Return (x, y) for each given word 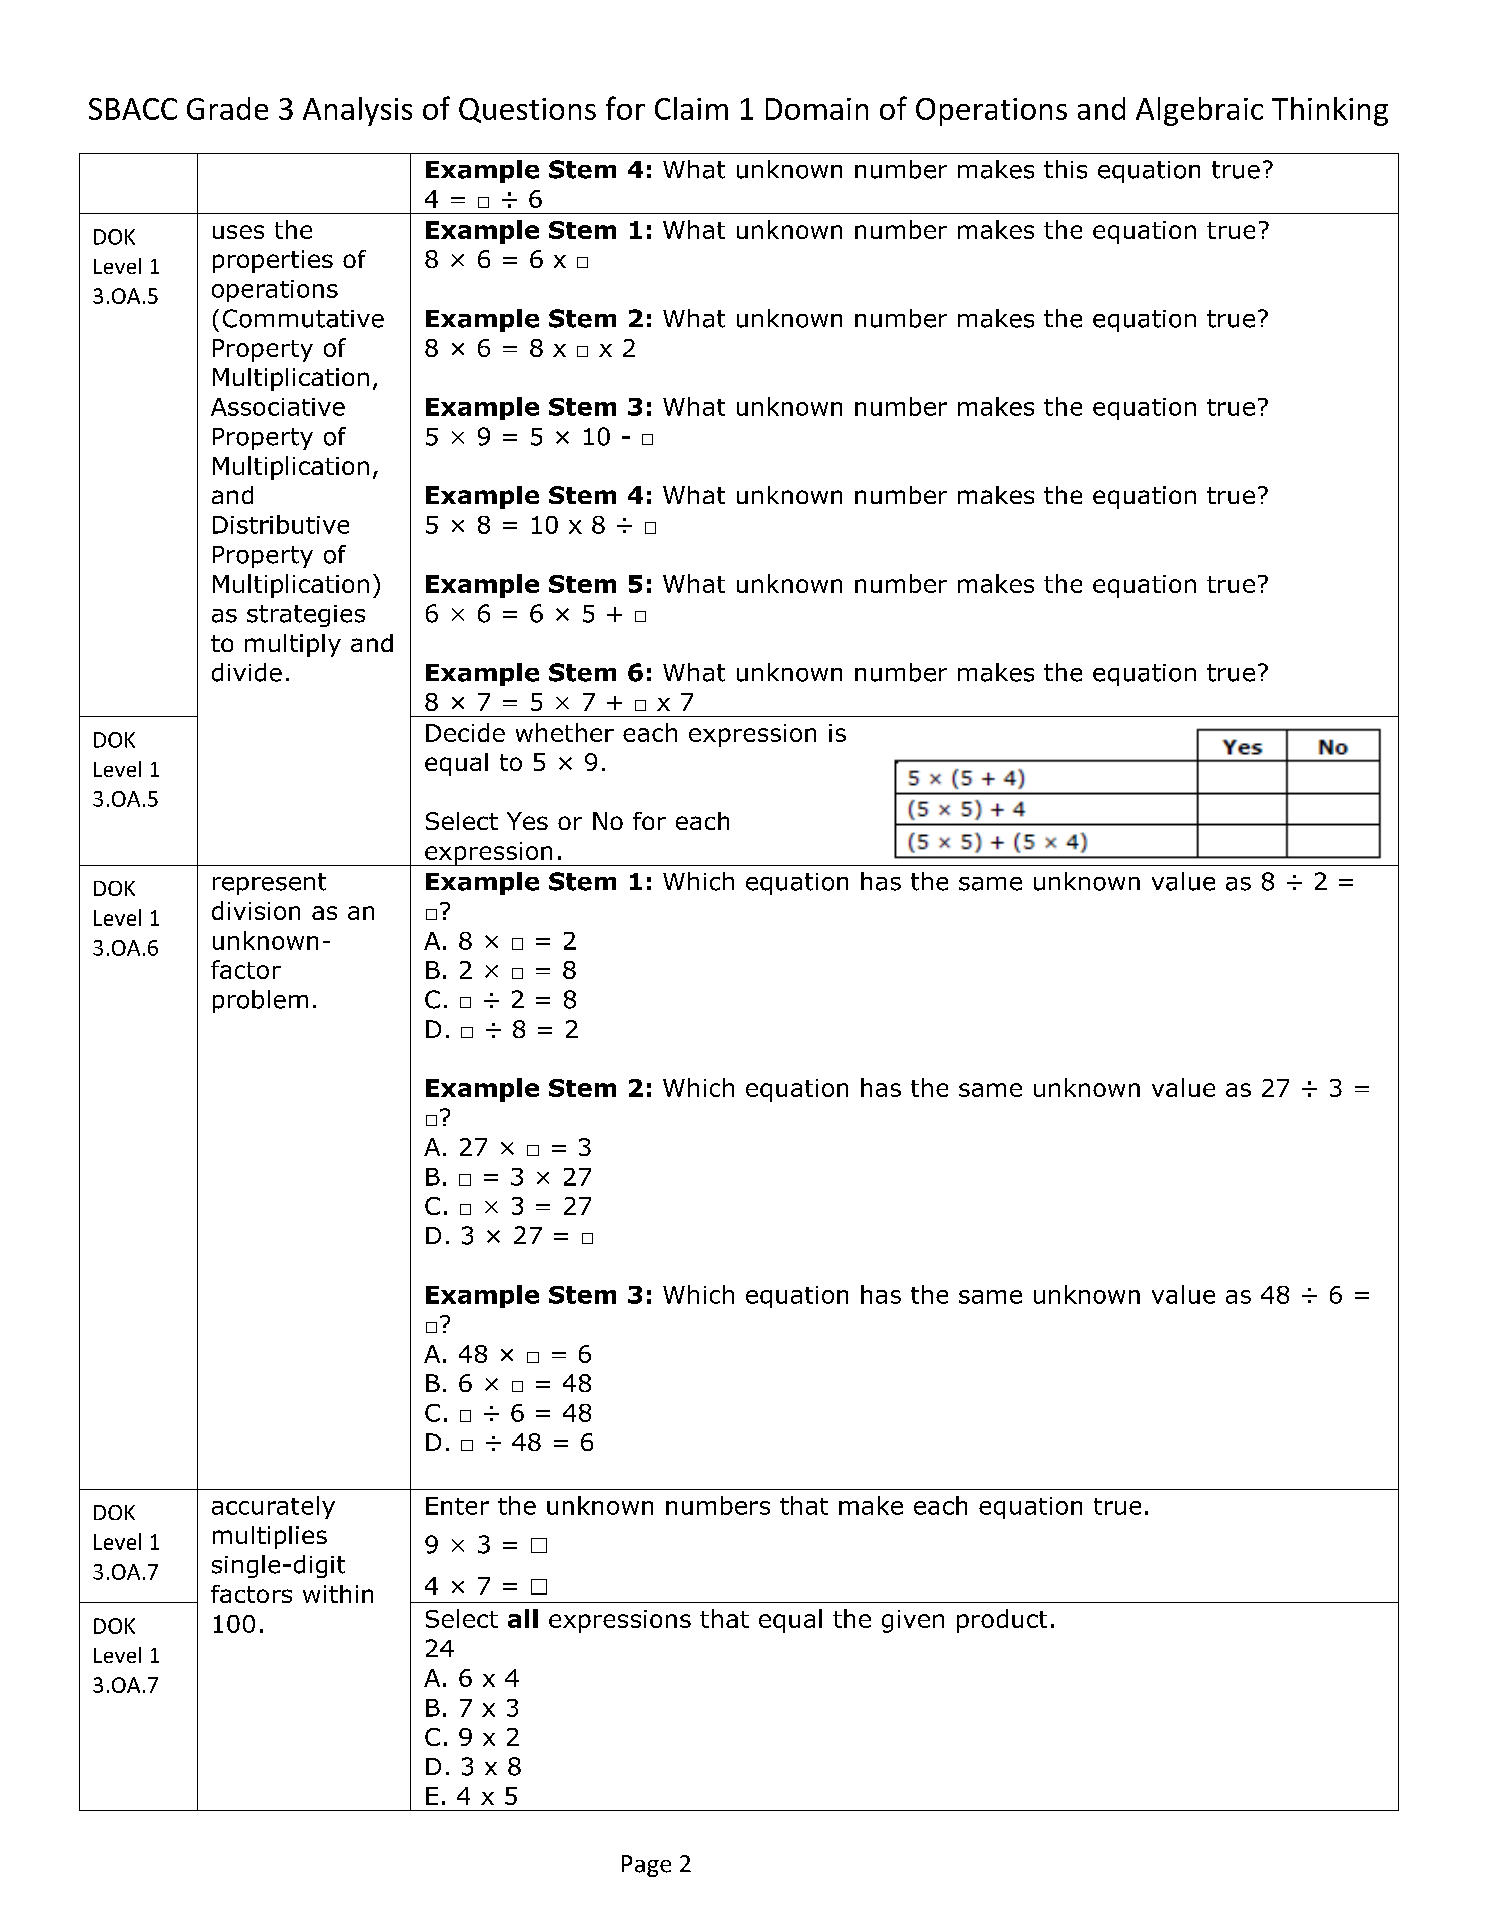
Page (646, 1866)
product (1002, 1621)
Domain (817, 109)
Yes (527, 821)
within (338, 1594)
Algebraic (1199, 111)
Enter (457, 1506)
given (913, 1621)
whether (565, 732)
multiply (293, 645)
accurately (273, 1507)
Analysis (357, 111)
